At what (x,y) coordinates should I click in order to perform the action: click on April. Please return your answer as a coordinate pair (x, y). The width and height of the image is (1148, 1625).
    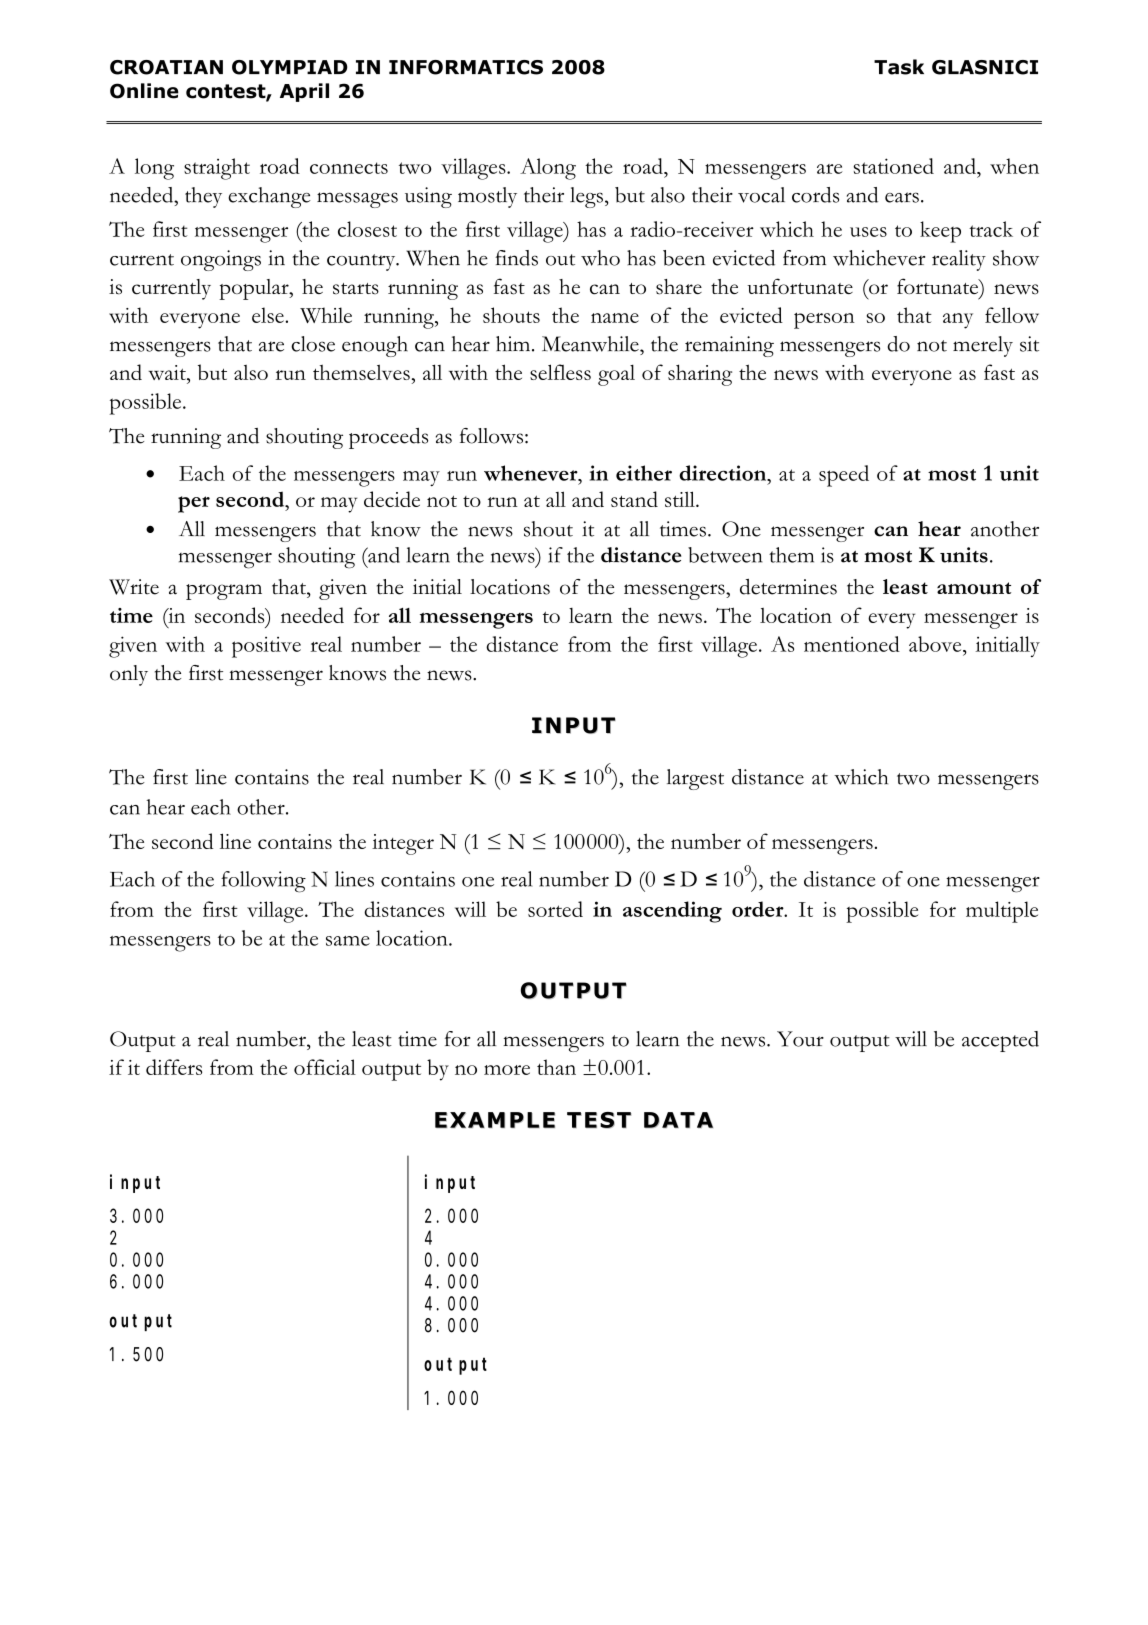
    Looking at the image, I should click on (304, 92).
